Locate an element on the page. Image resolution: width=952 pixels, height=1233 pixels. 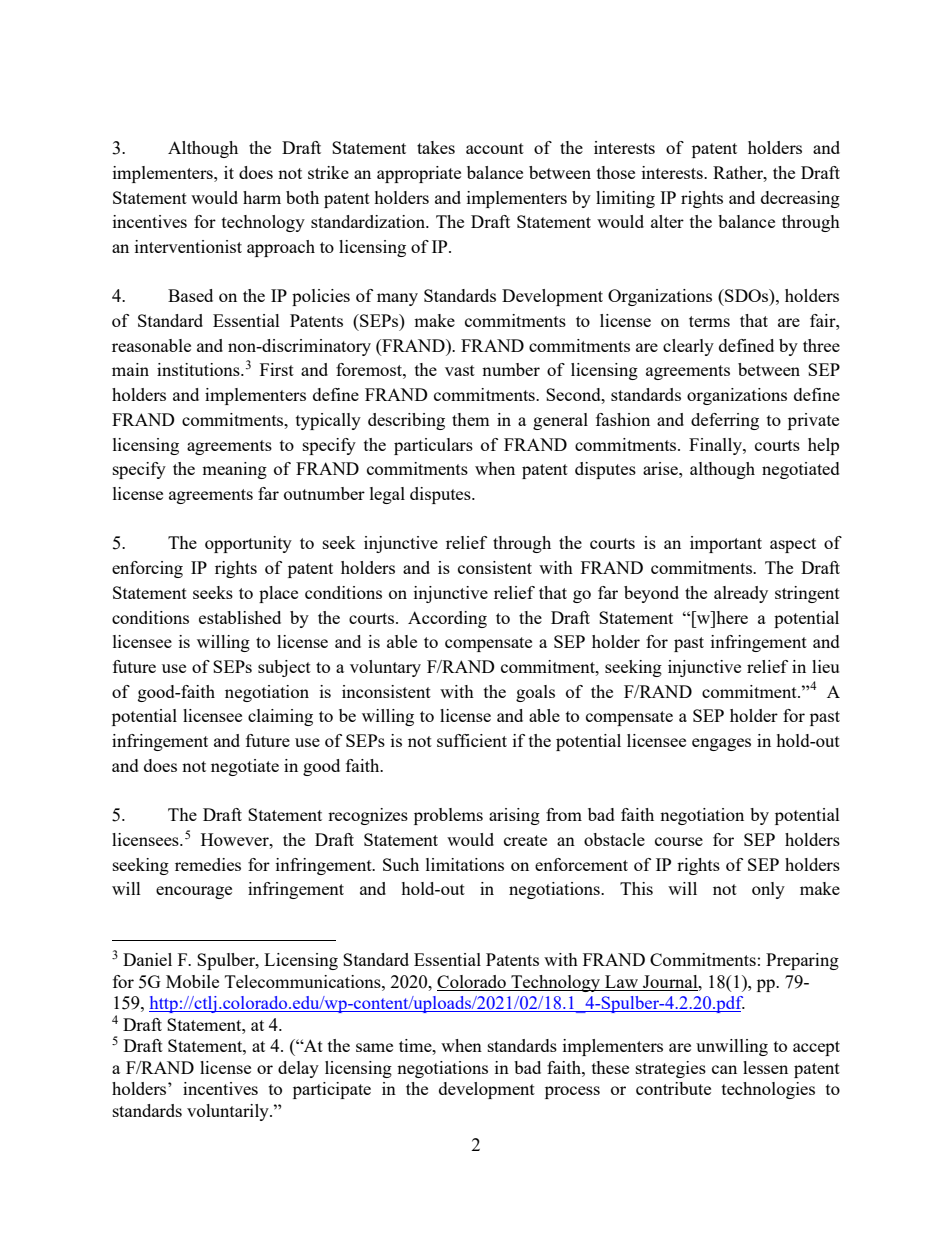
decreasing is located at coordinates (800, 199).
